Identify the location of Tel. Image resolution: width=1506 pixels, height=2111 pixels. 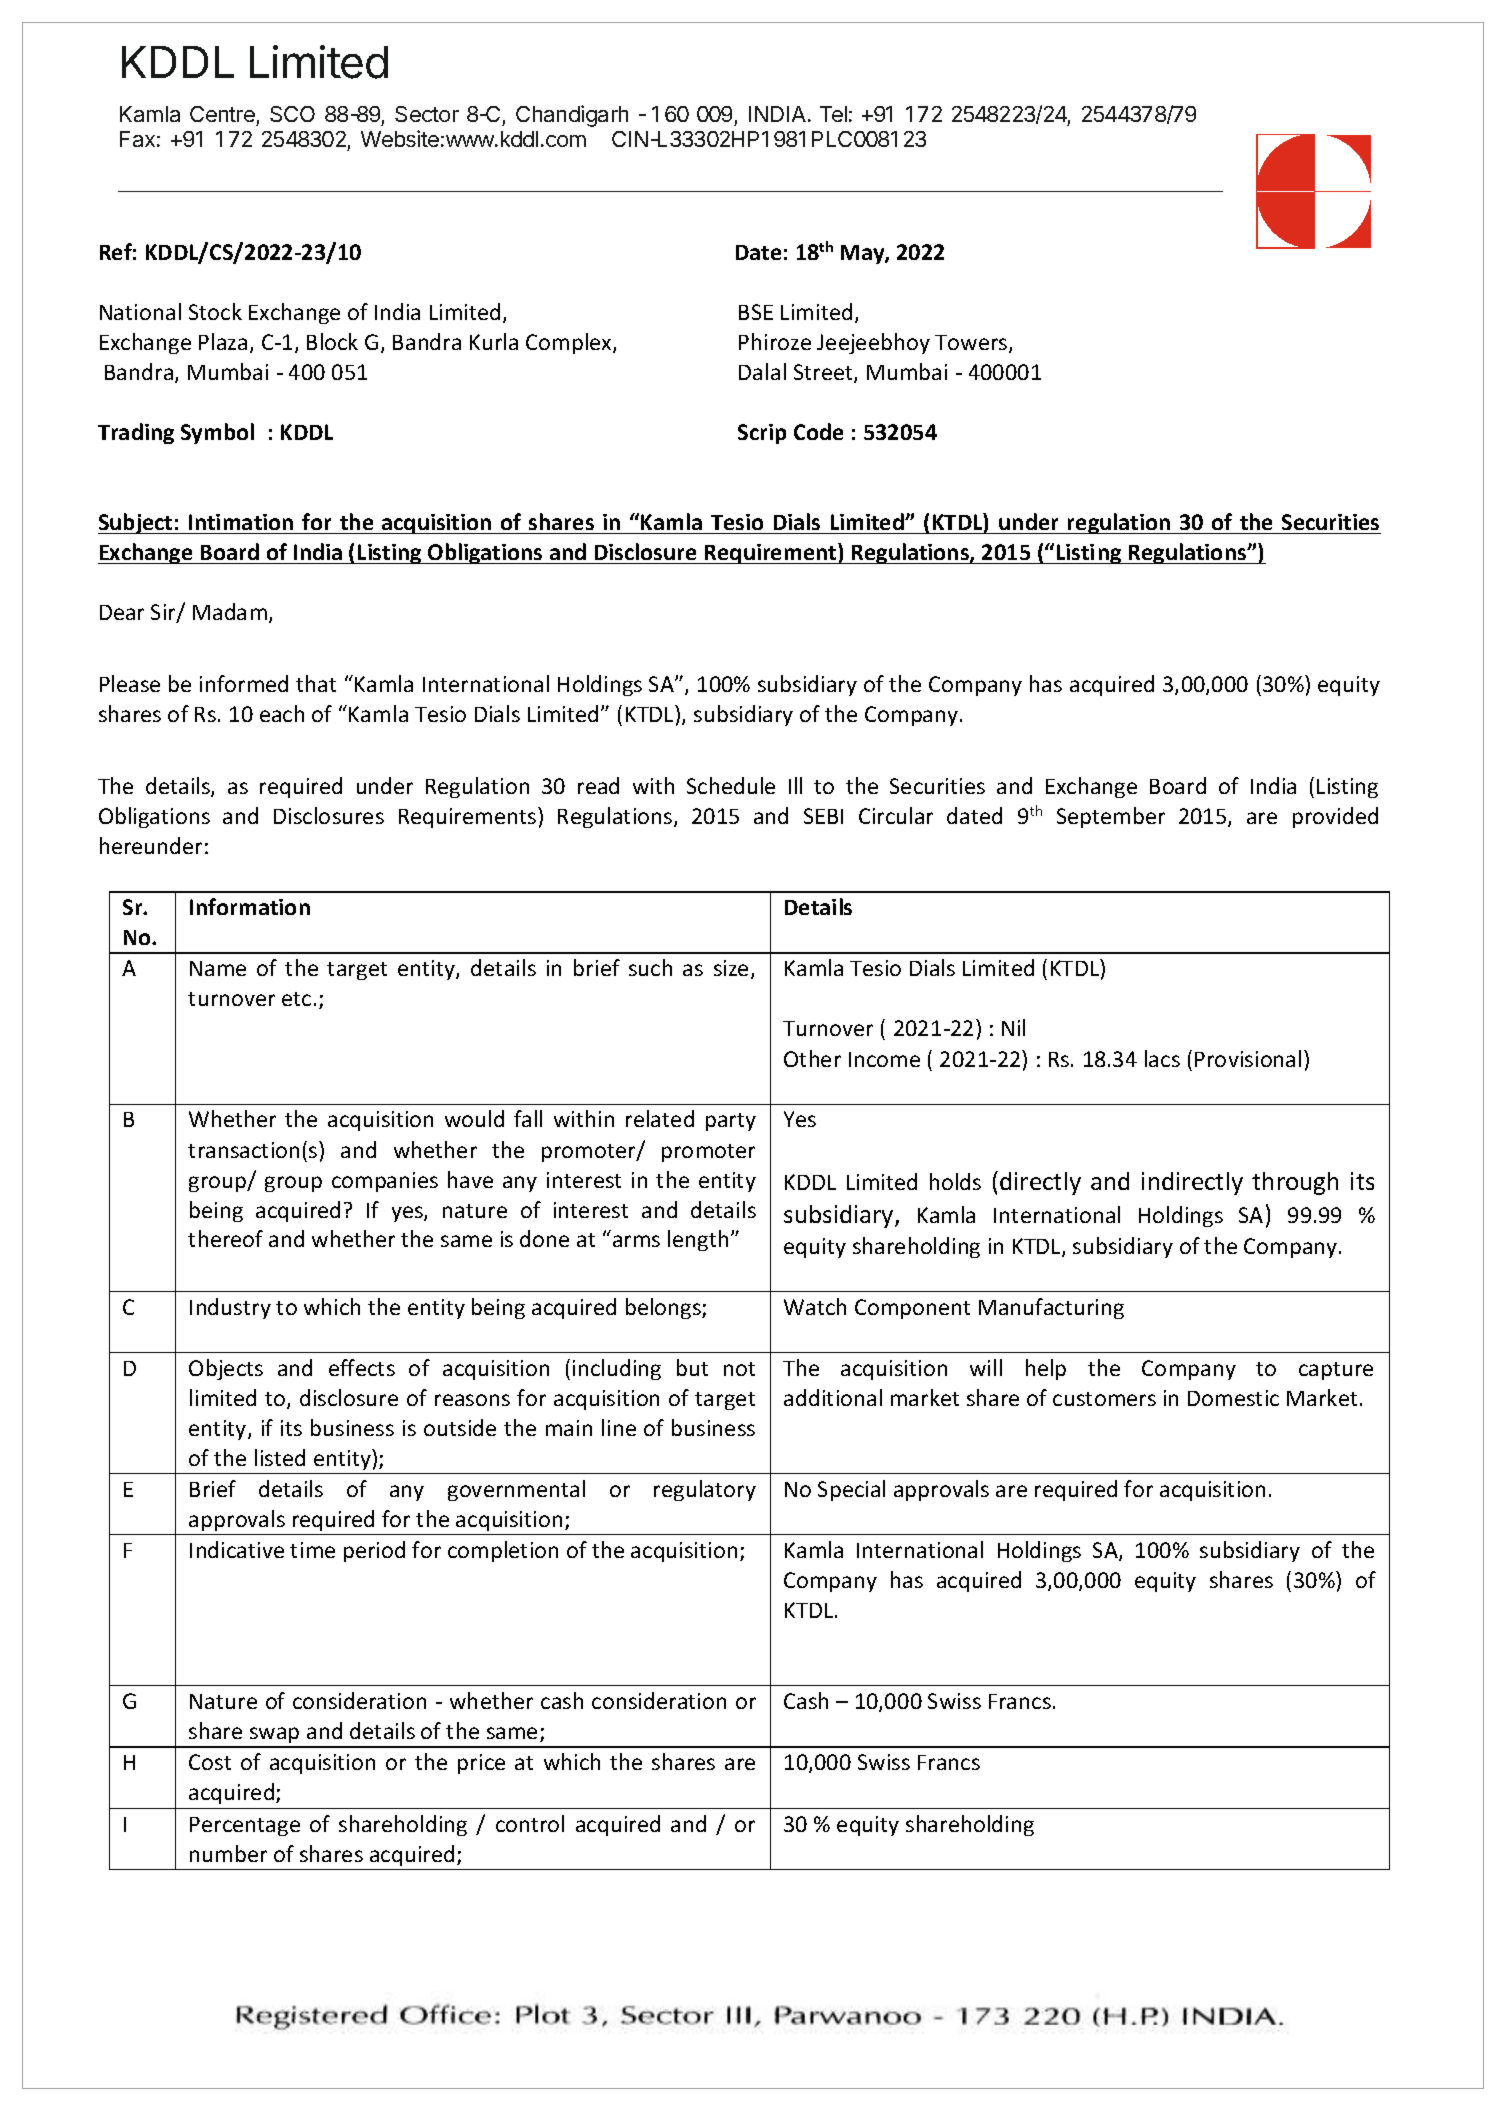
(833, 114).
